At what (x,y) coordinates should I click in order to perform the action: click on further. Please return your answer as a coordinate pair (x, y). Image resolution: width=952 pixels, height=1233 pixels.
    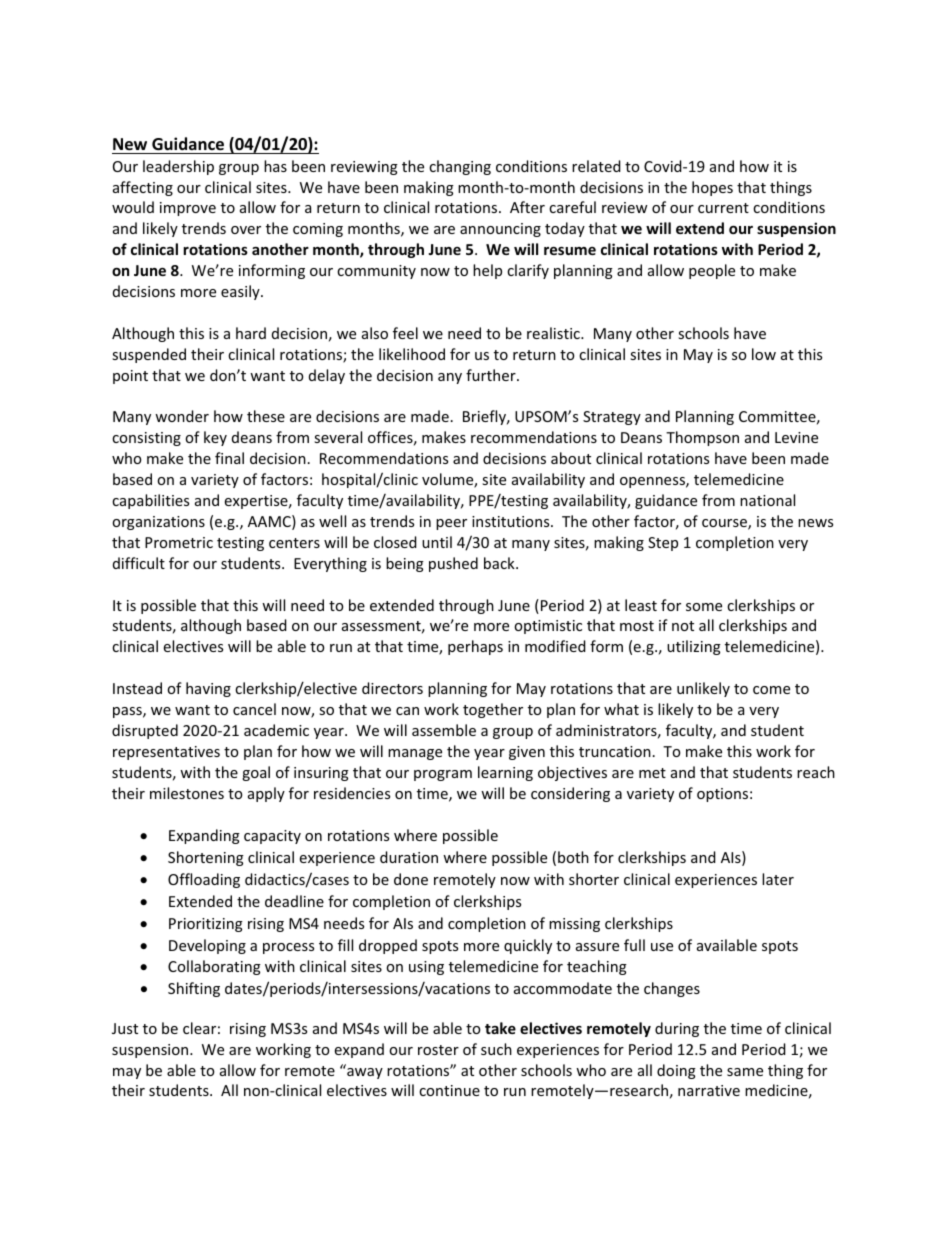
    Looking at the image, I should click on (492, 375).
